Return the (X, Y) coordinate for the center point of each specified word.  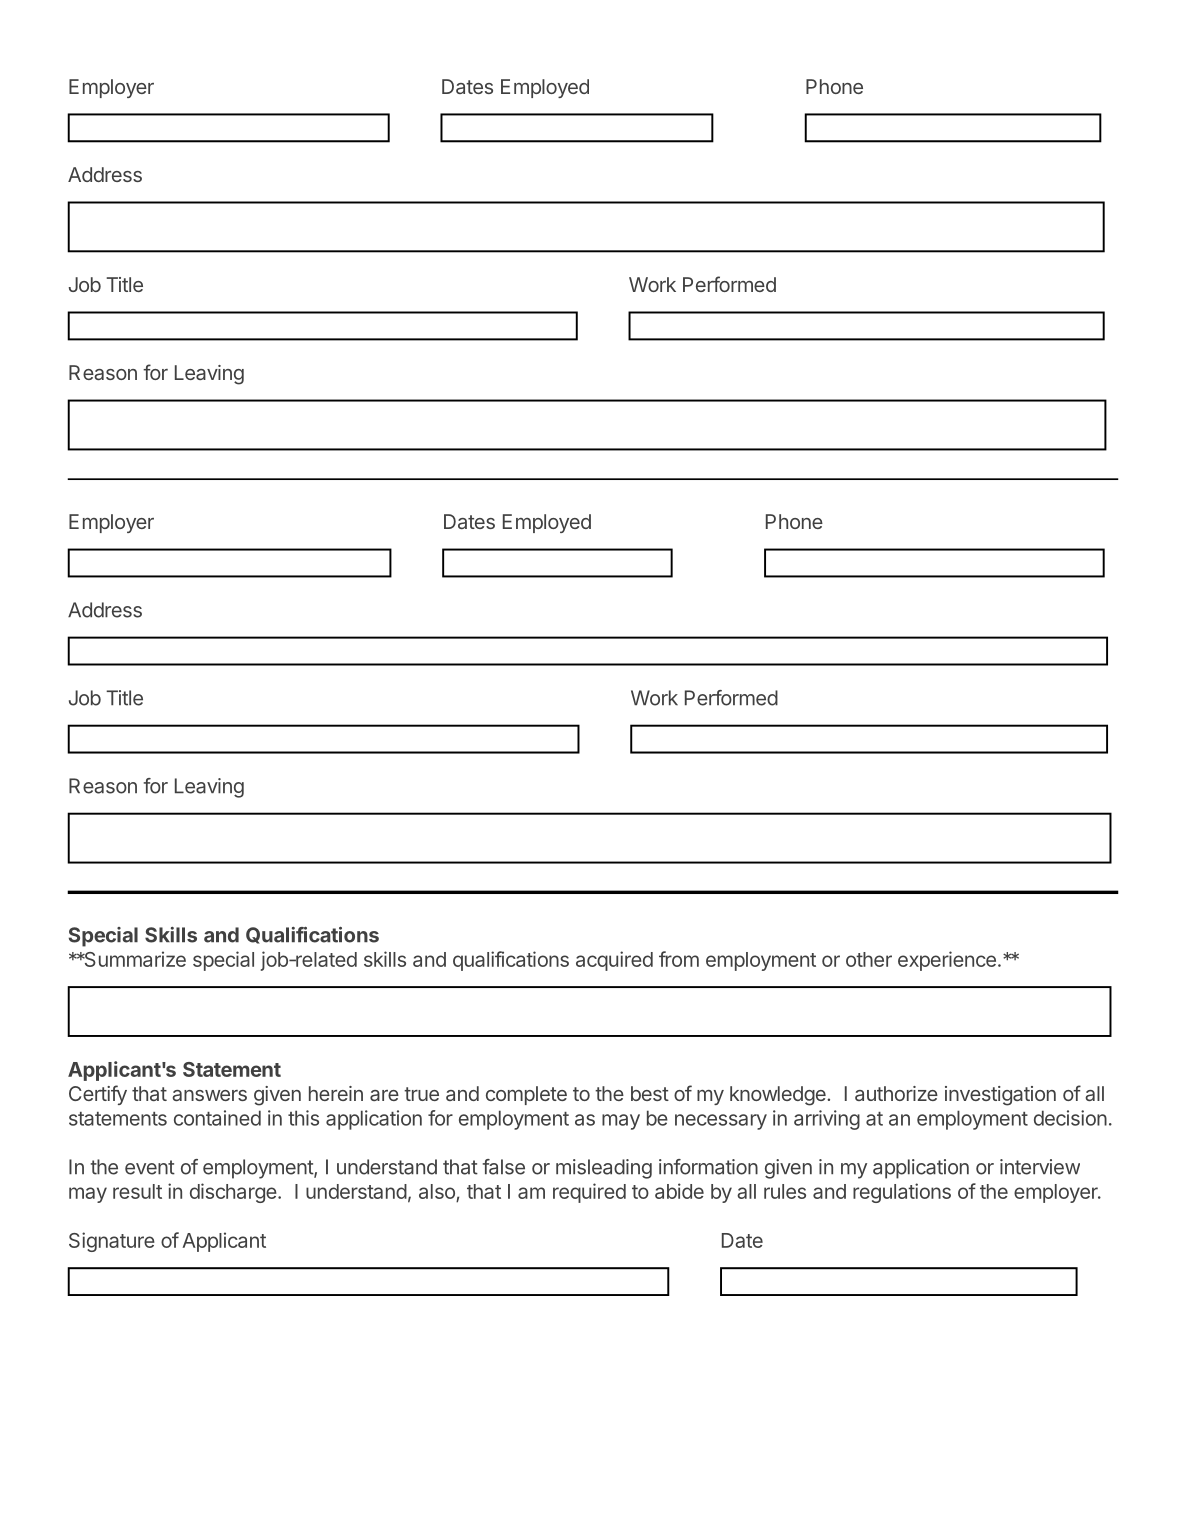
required (589, 1193)
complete (526, 1095)
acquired (614, 961)
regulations (902, 1193)
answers (209, 1095)
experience (947, 961)
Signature (112, 1242)
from (679, 959)
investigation (1000, 1096)
